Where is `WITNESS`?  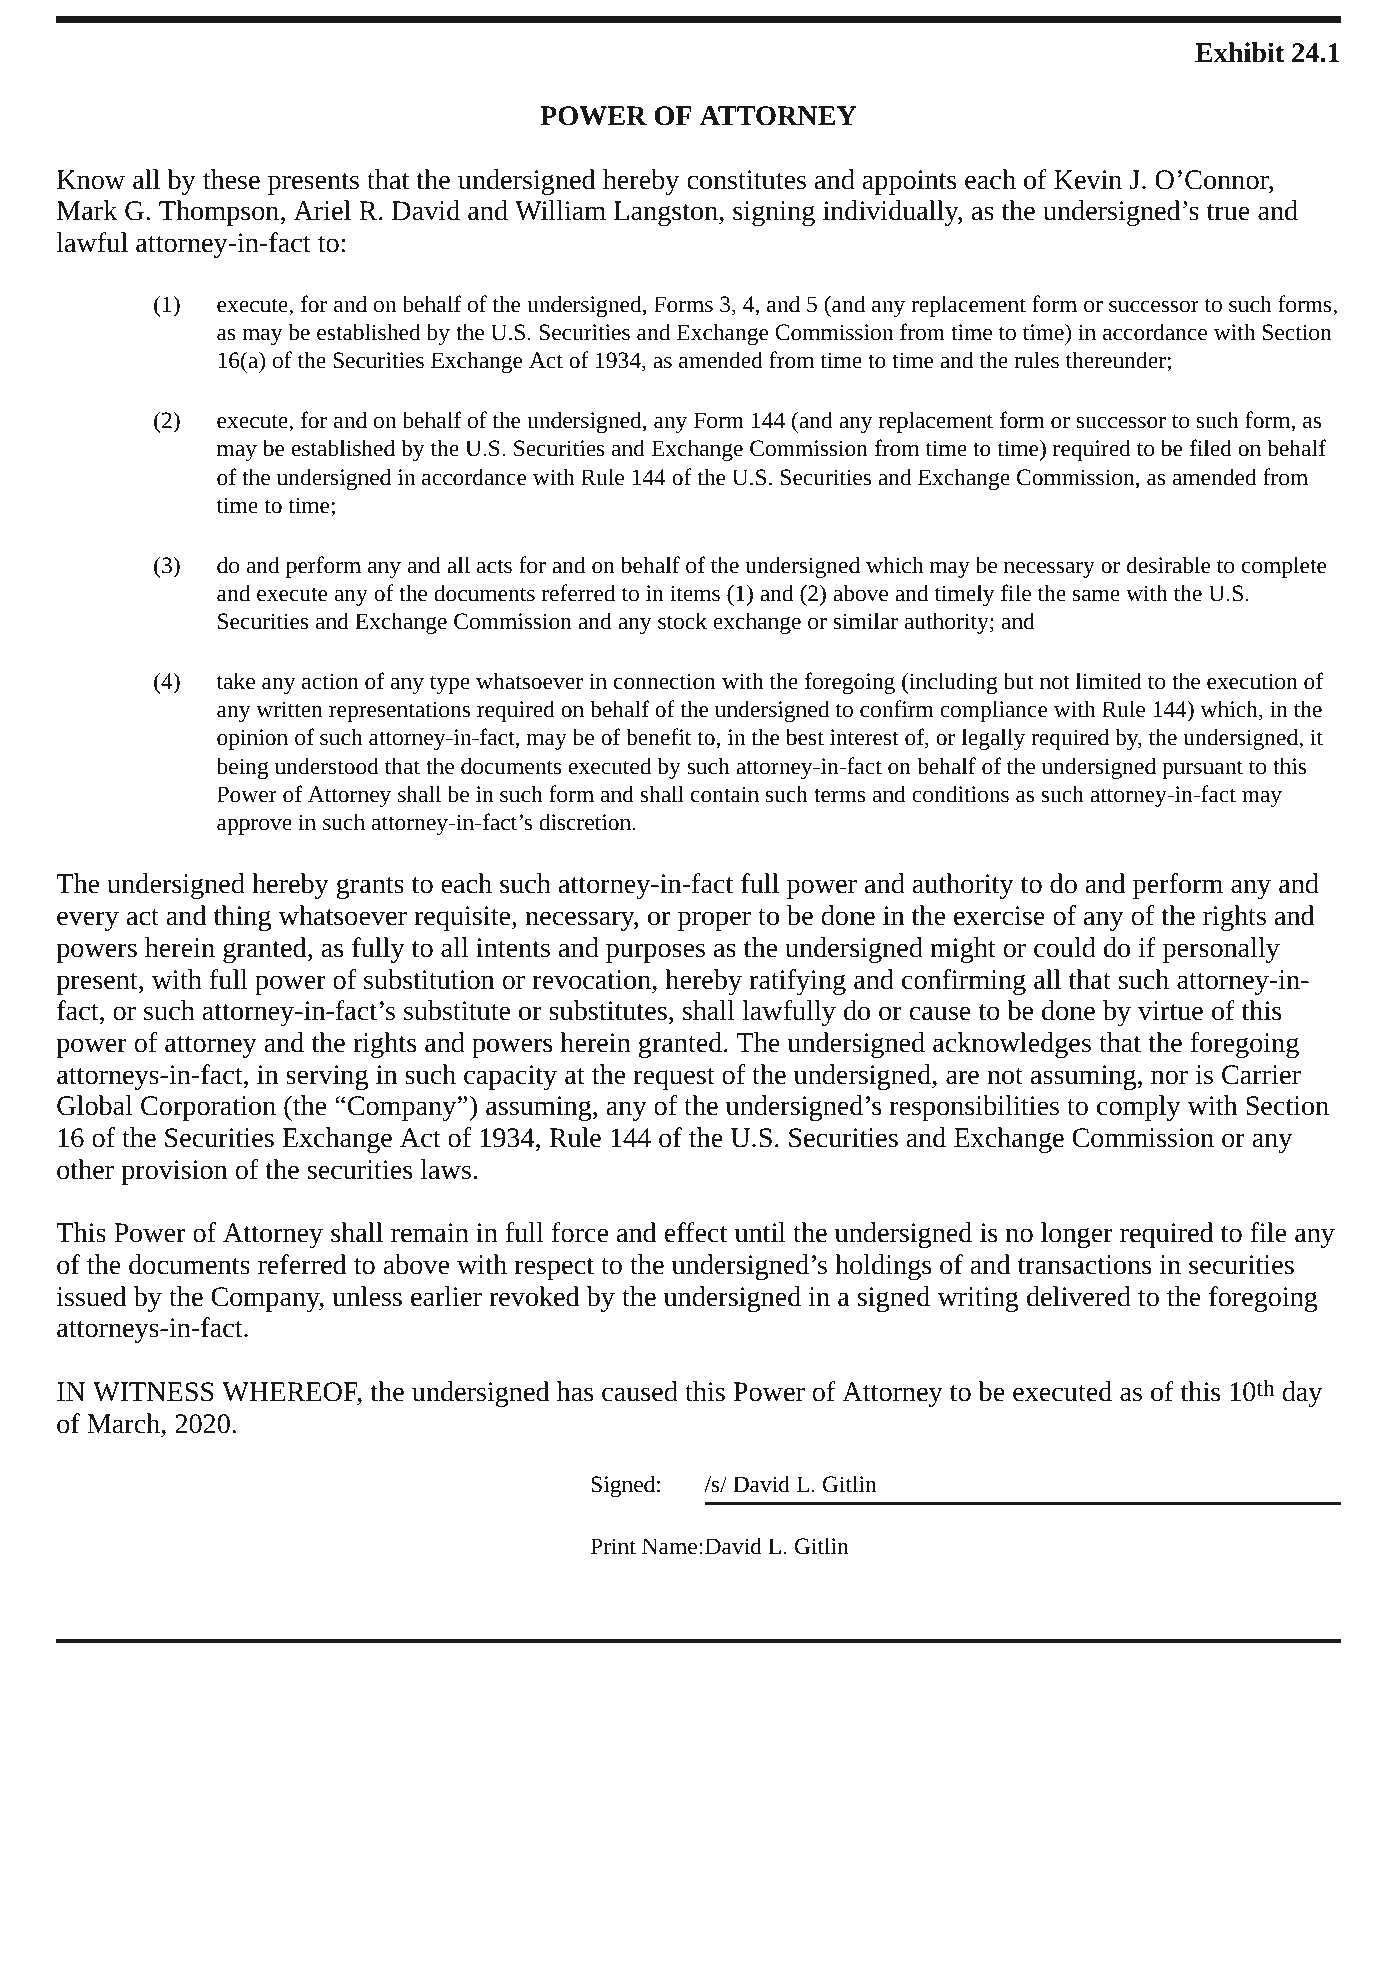
WITNESS is located at coordinates (153, 1392).
